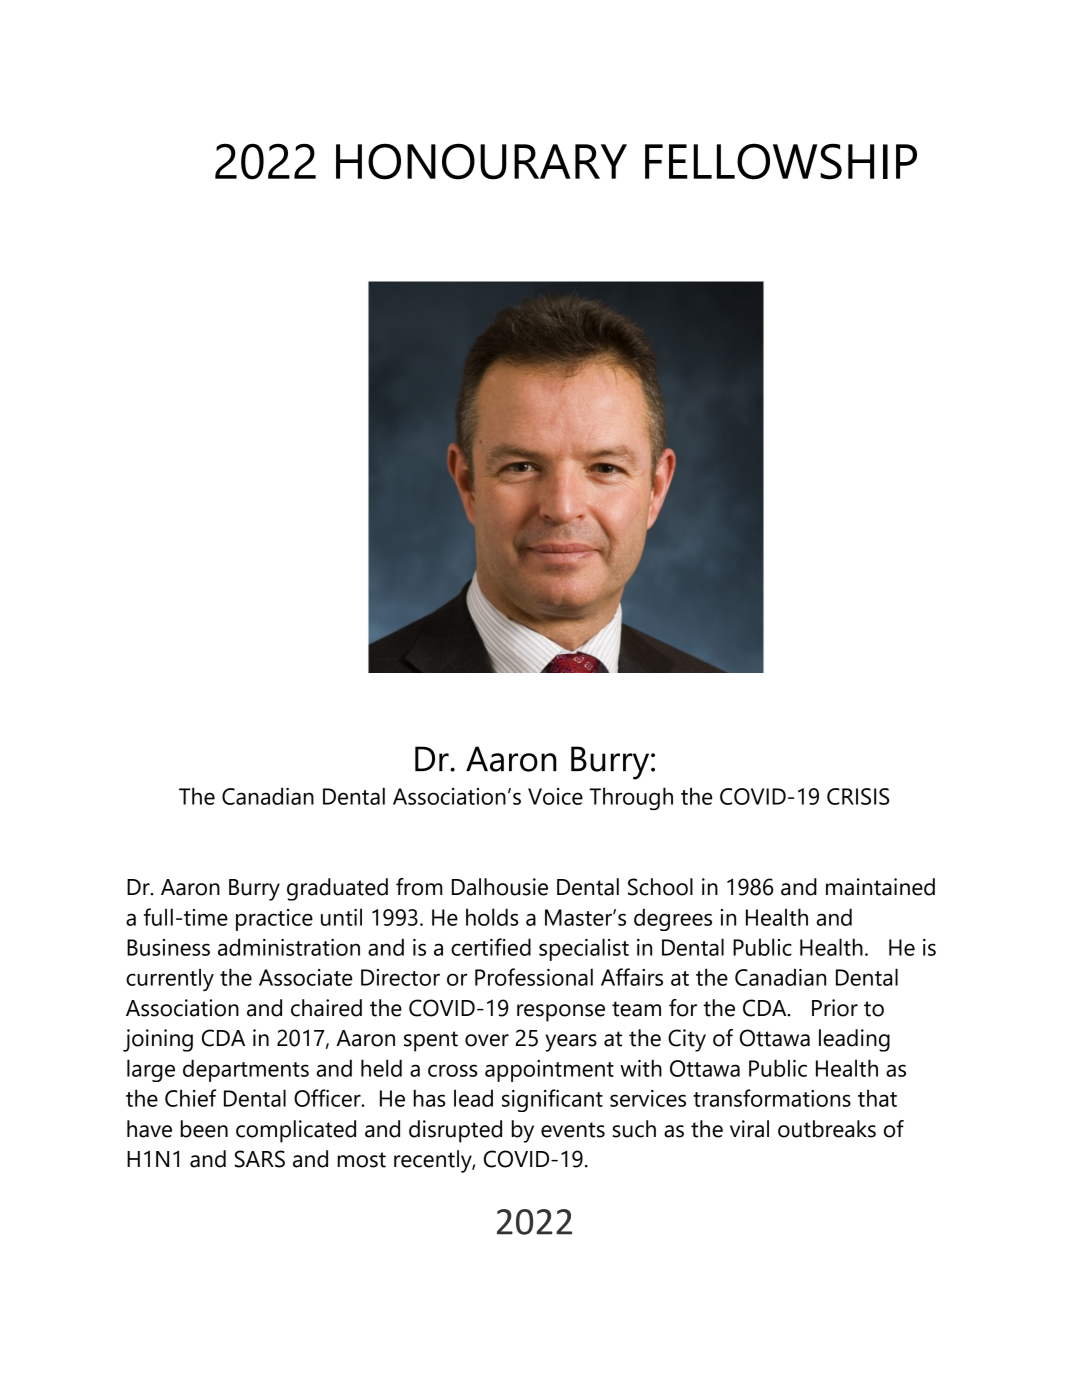 Image resolution: width=1069 pixels, height=1384 pixels. Describe the element at coordinates (631, 798) in the screenshot. I see `Through` at that location.
